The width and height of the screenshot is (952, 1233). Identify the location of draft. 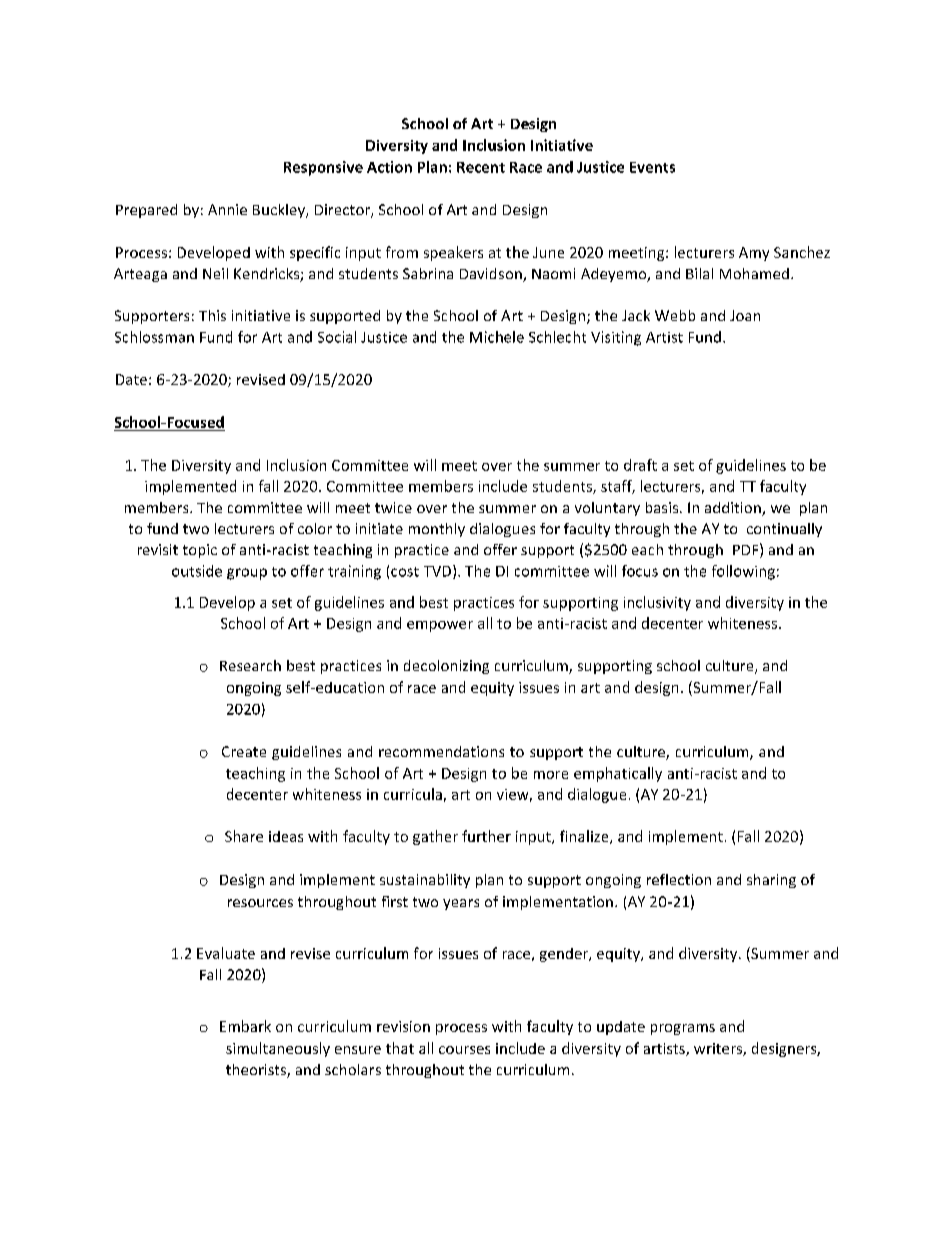
(640, 465).
